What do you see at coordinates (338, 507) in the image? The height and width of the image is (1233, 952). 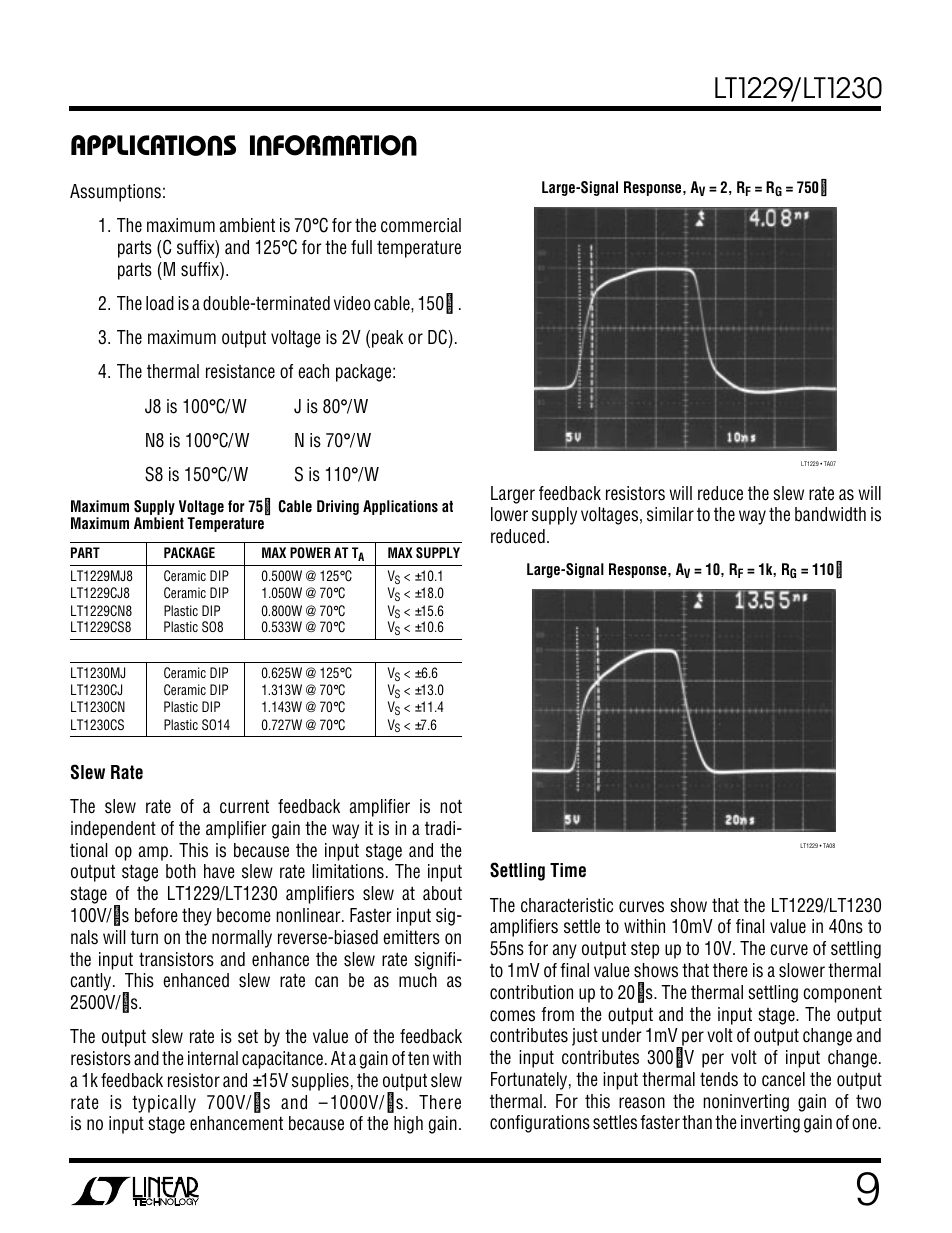 I see `Driving` at bounding box center [338, 507].
